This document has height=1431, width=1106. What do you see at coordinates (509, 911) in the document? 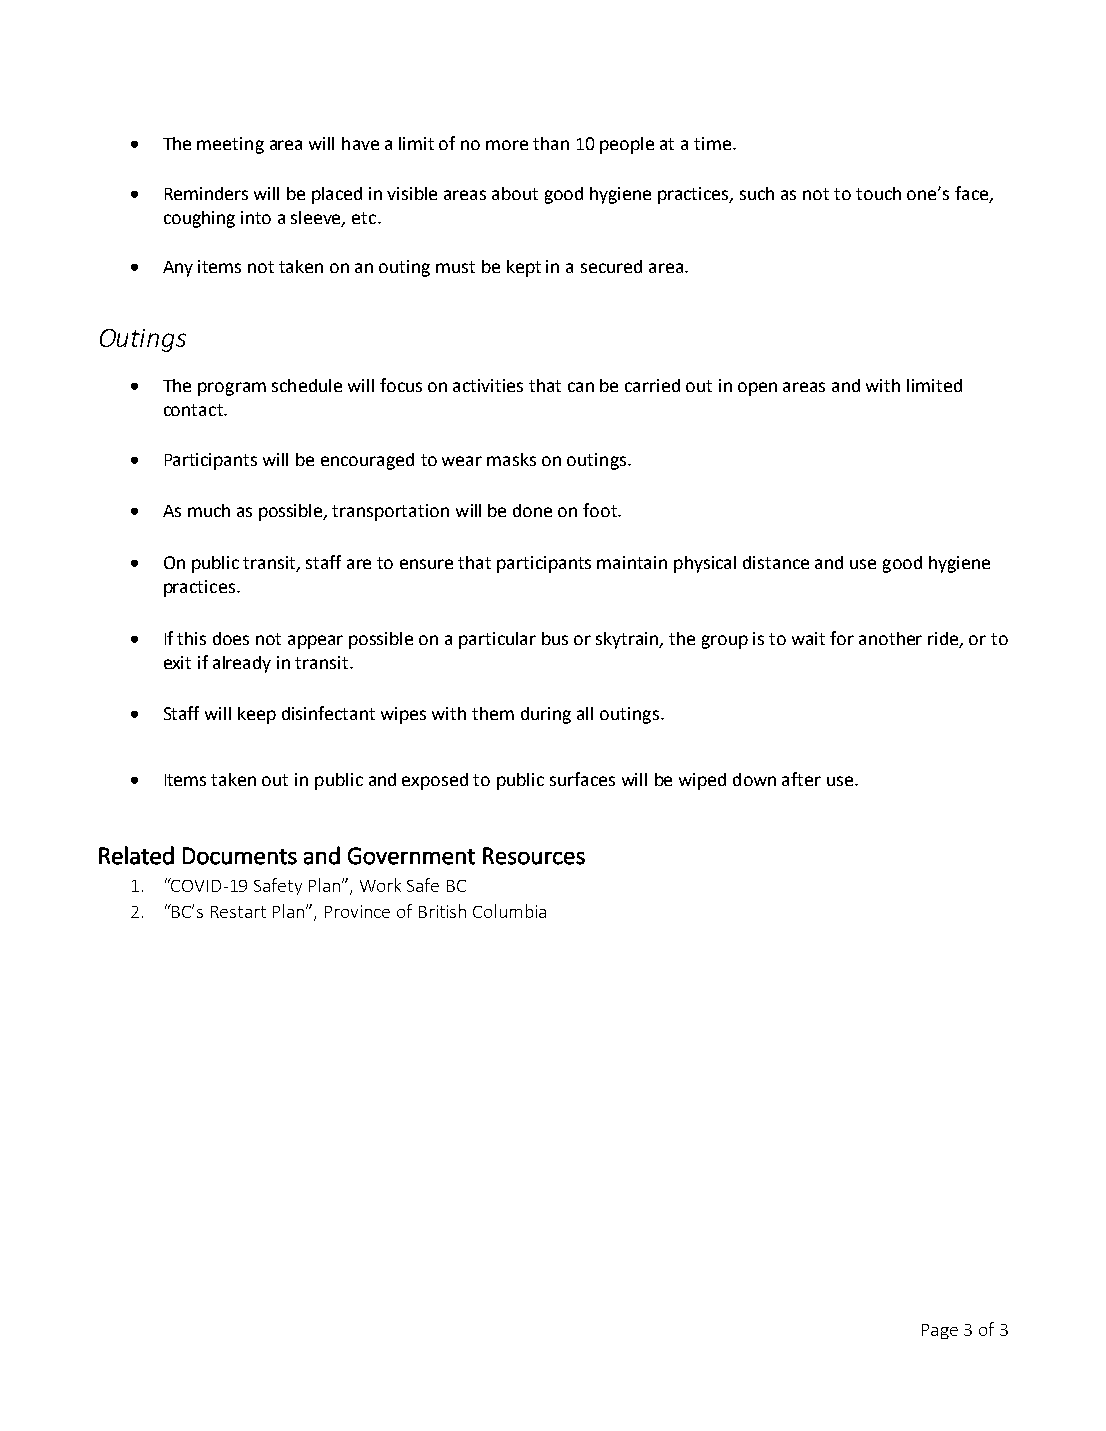
I see `Columbia` at bounding box center [509, 911].
